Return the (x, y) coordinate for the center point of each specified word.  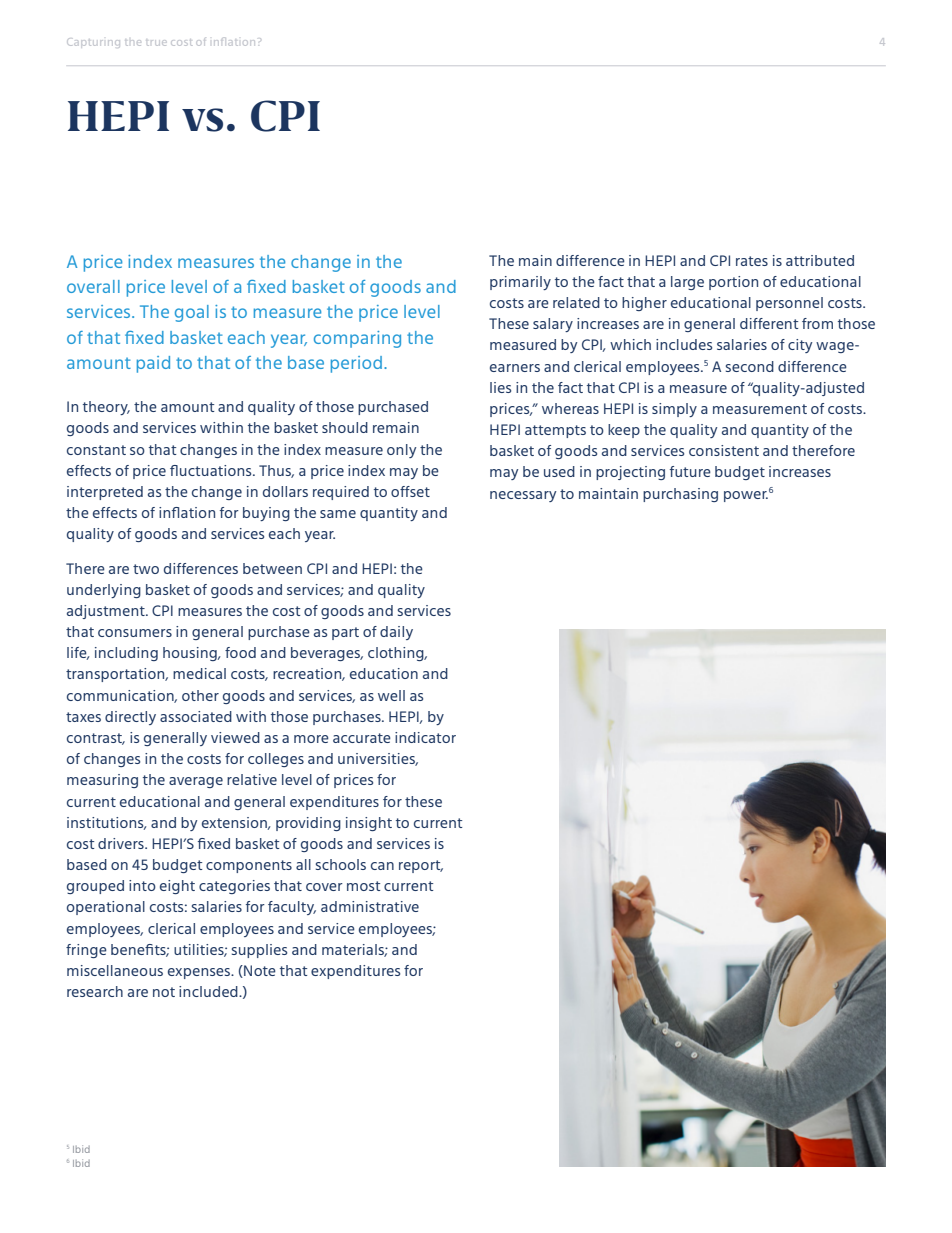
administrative (370, 906)
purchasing (680, 495)
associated (196, 716)
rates (752, 261)
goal (192, 313)
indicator (425, 737)
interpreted (105, 493)
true (156, 43)
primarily (520, 283)
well (391, 695)
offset (410, 491)
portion (733, 283)
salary (553, 325)
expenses (200, 973)
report (421, 866)
